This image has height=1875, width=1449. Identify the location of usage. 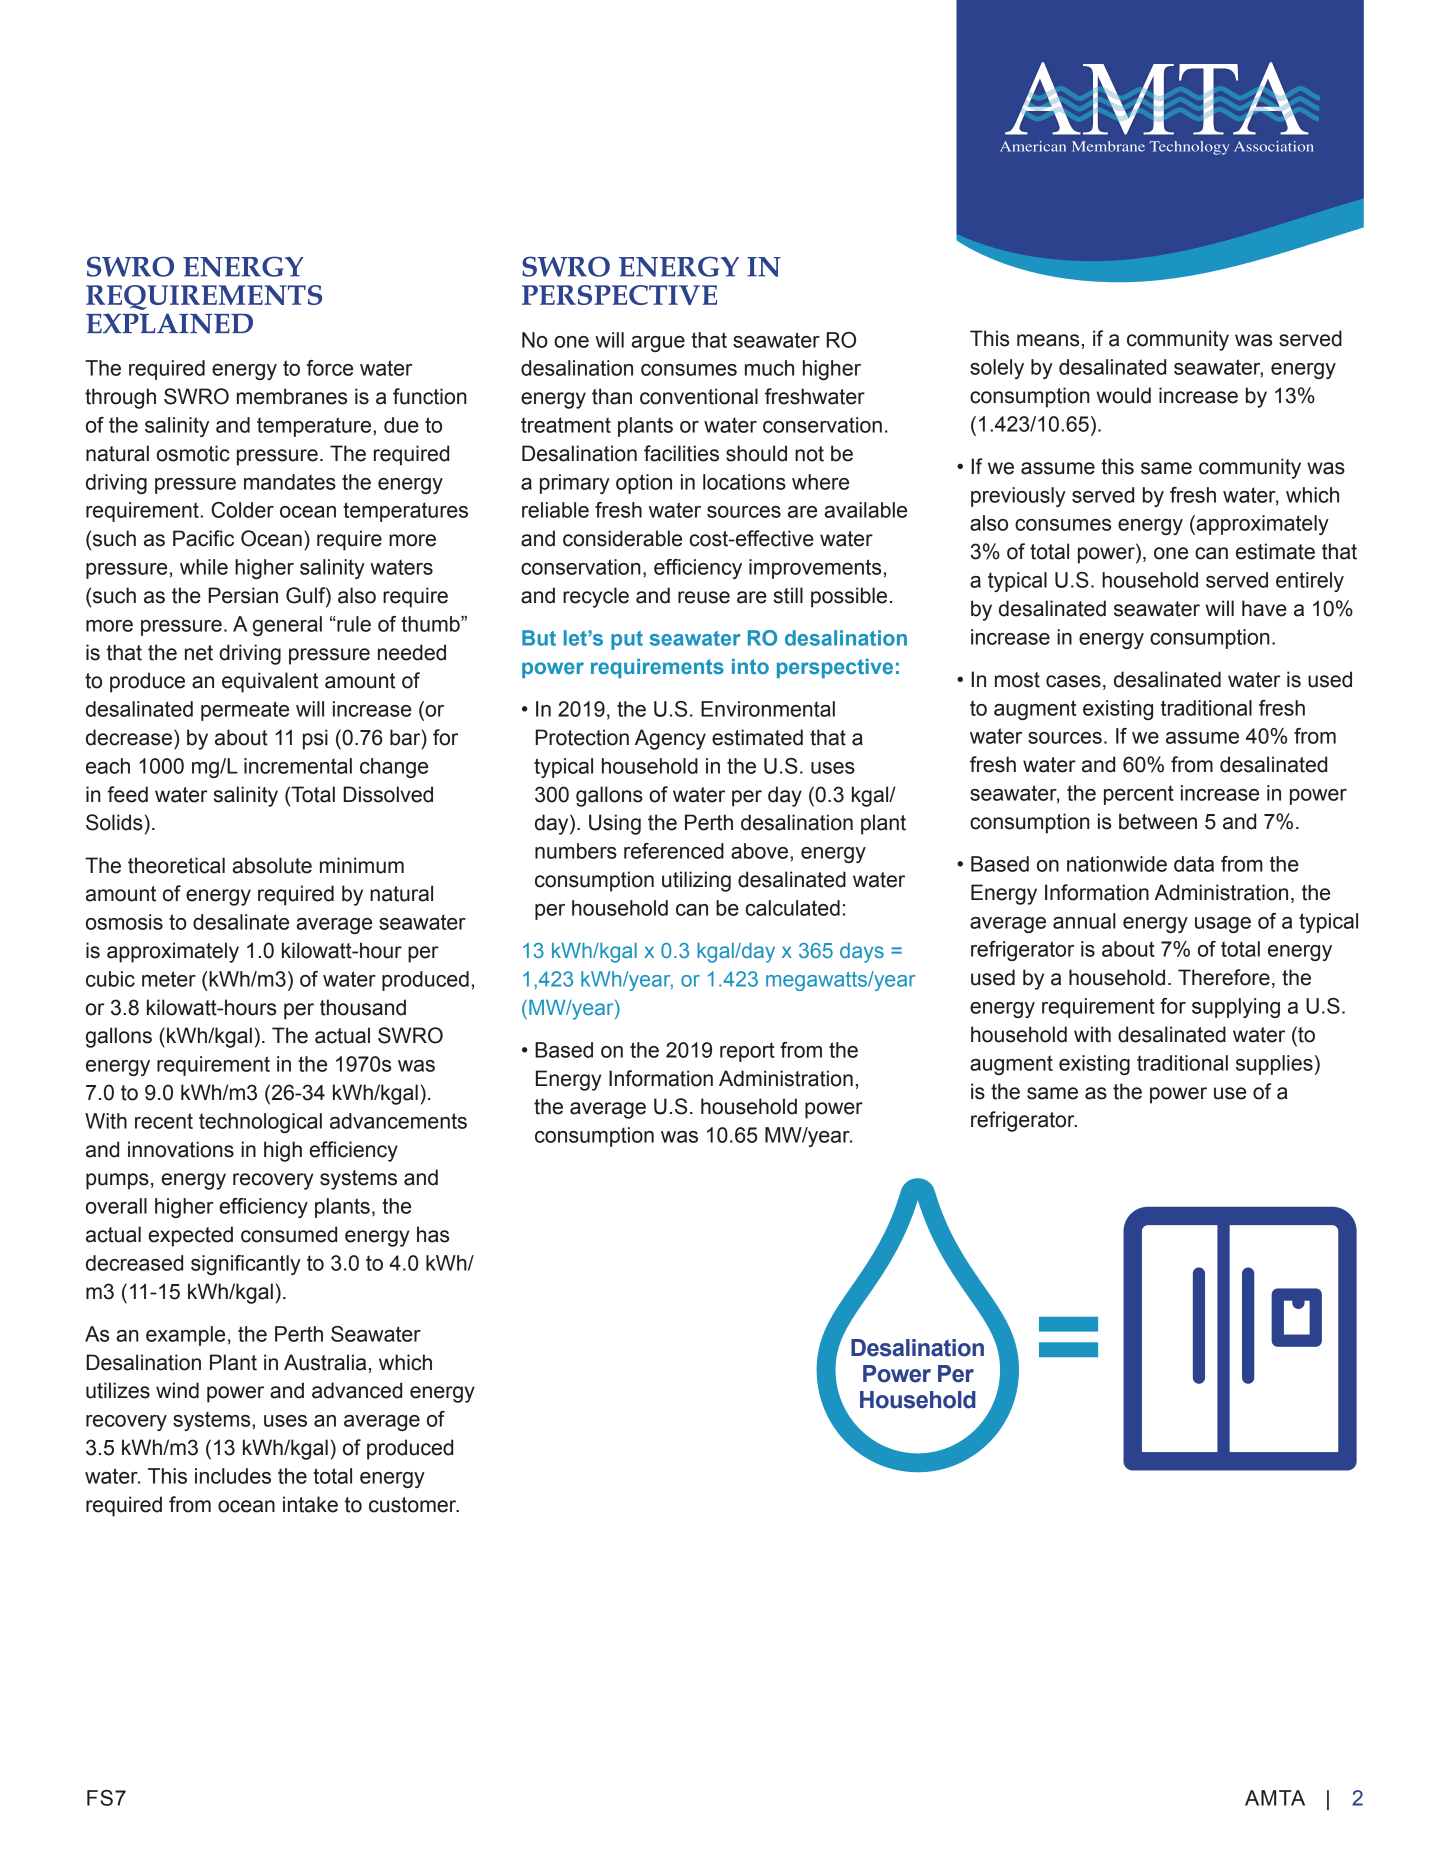
(1223, 925).
